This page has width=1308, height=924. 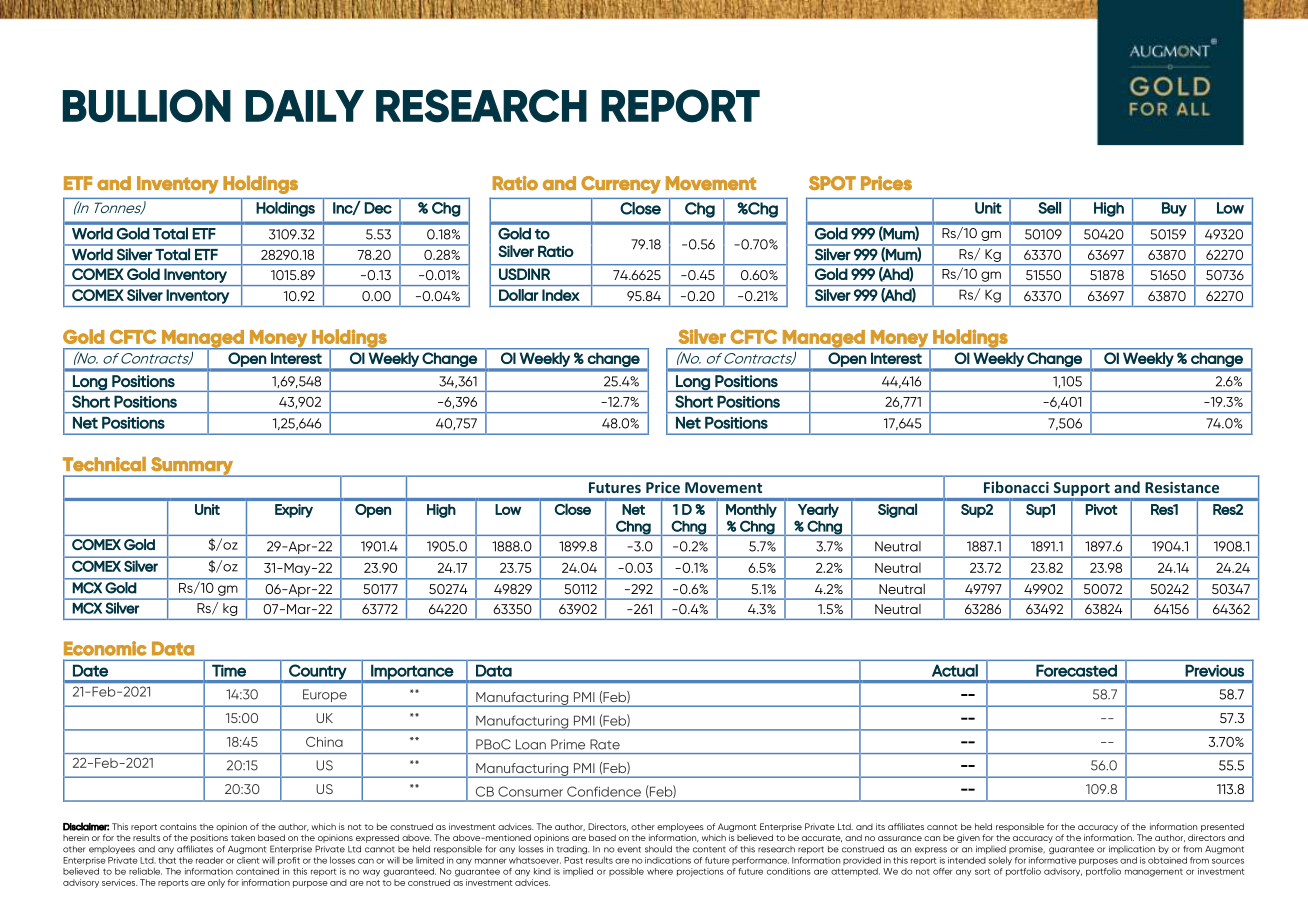 I want to click on Sell, so click(x=1049, y=208).
